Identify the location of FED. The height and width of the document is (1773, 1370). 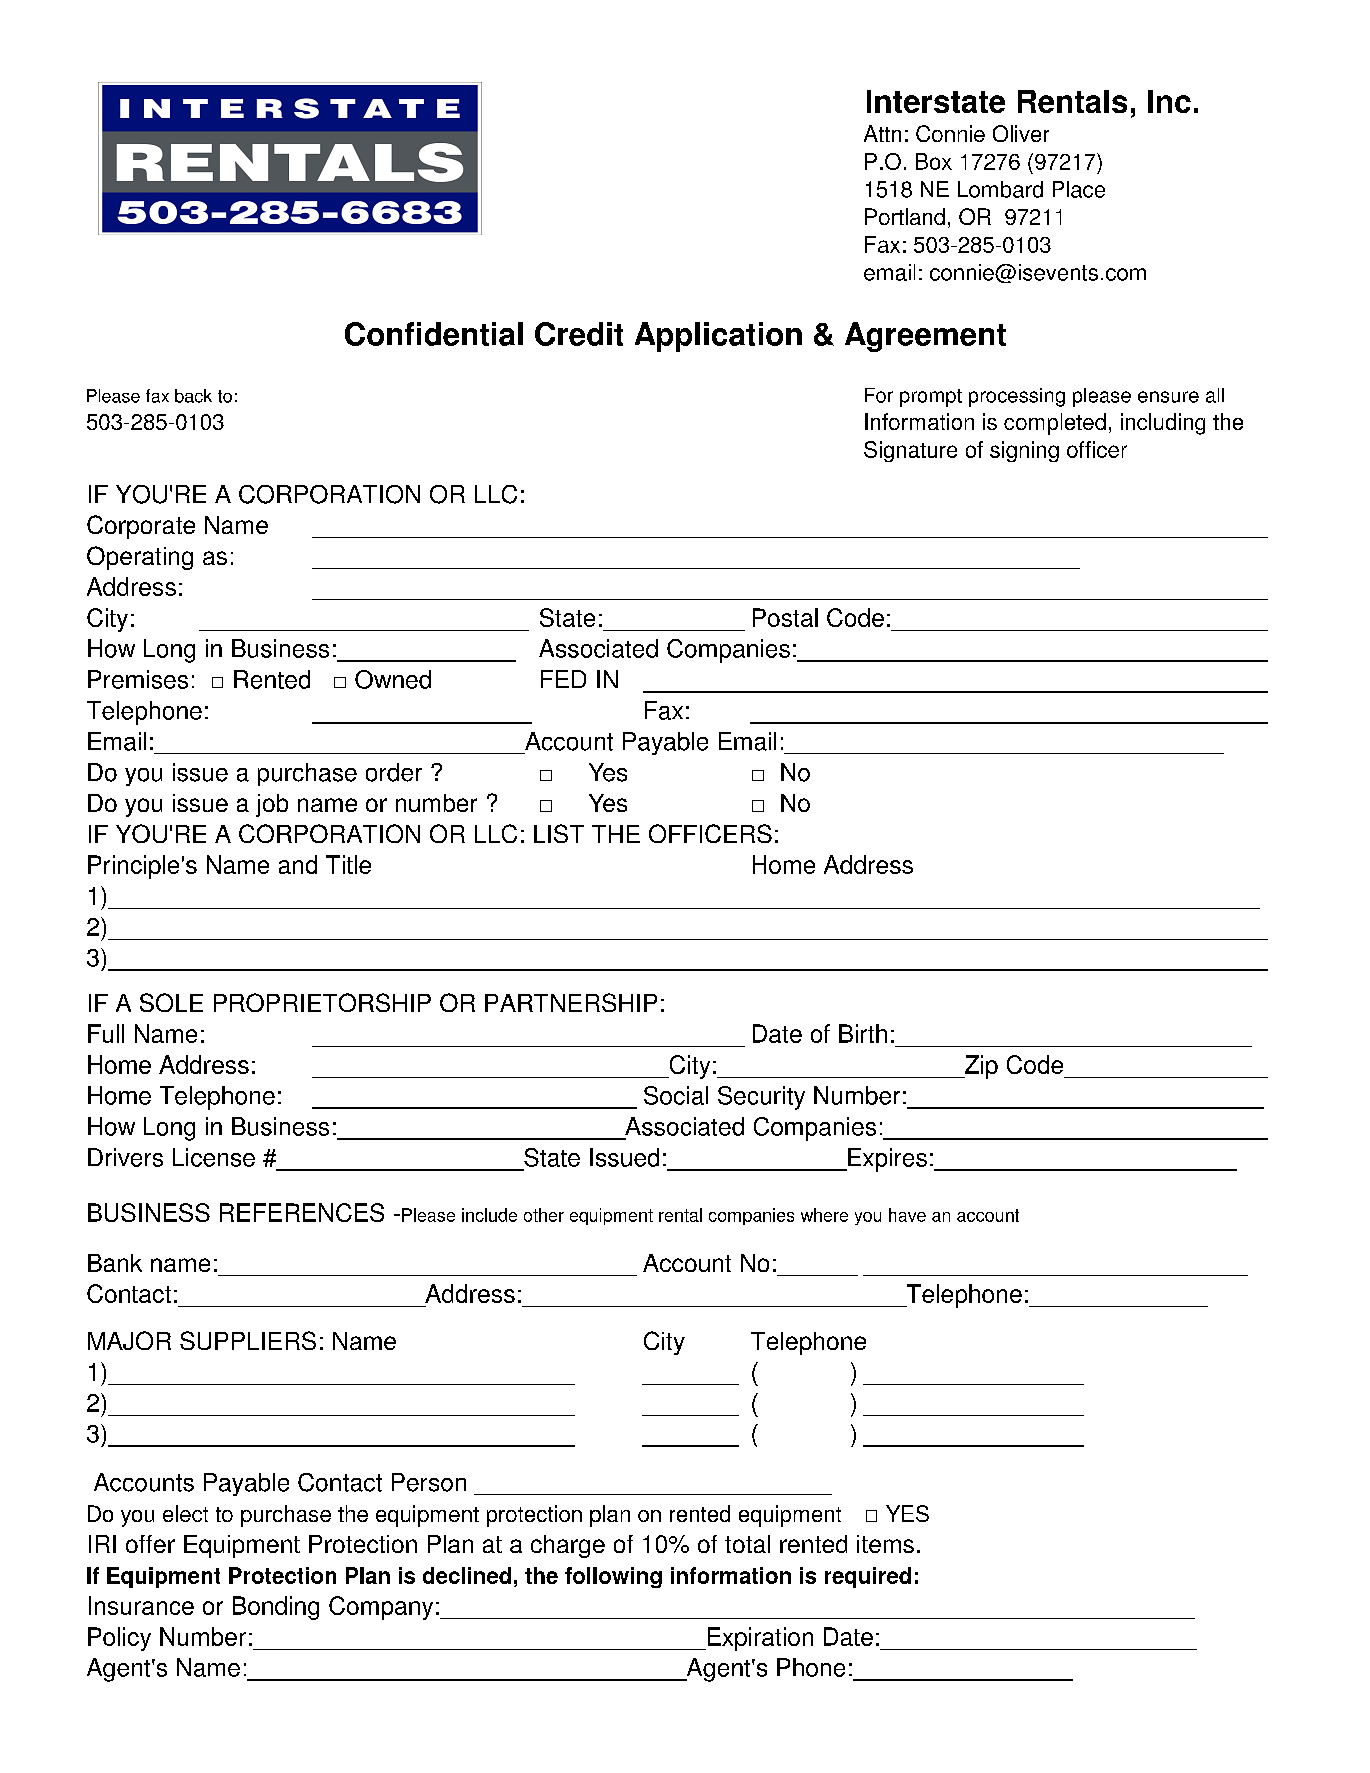
(563, 679).
